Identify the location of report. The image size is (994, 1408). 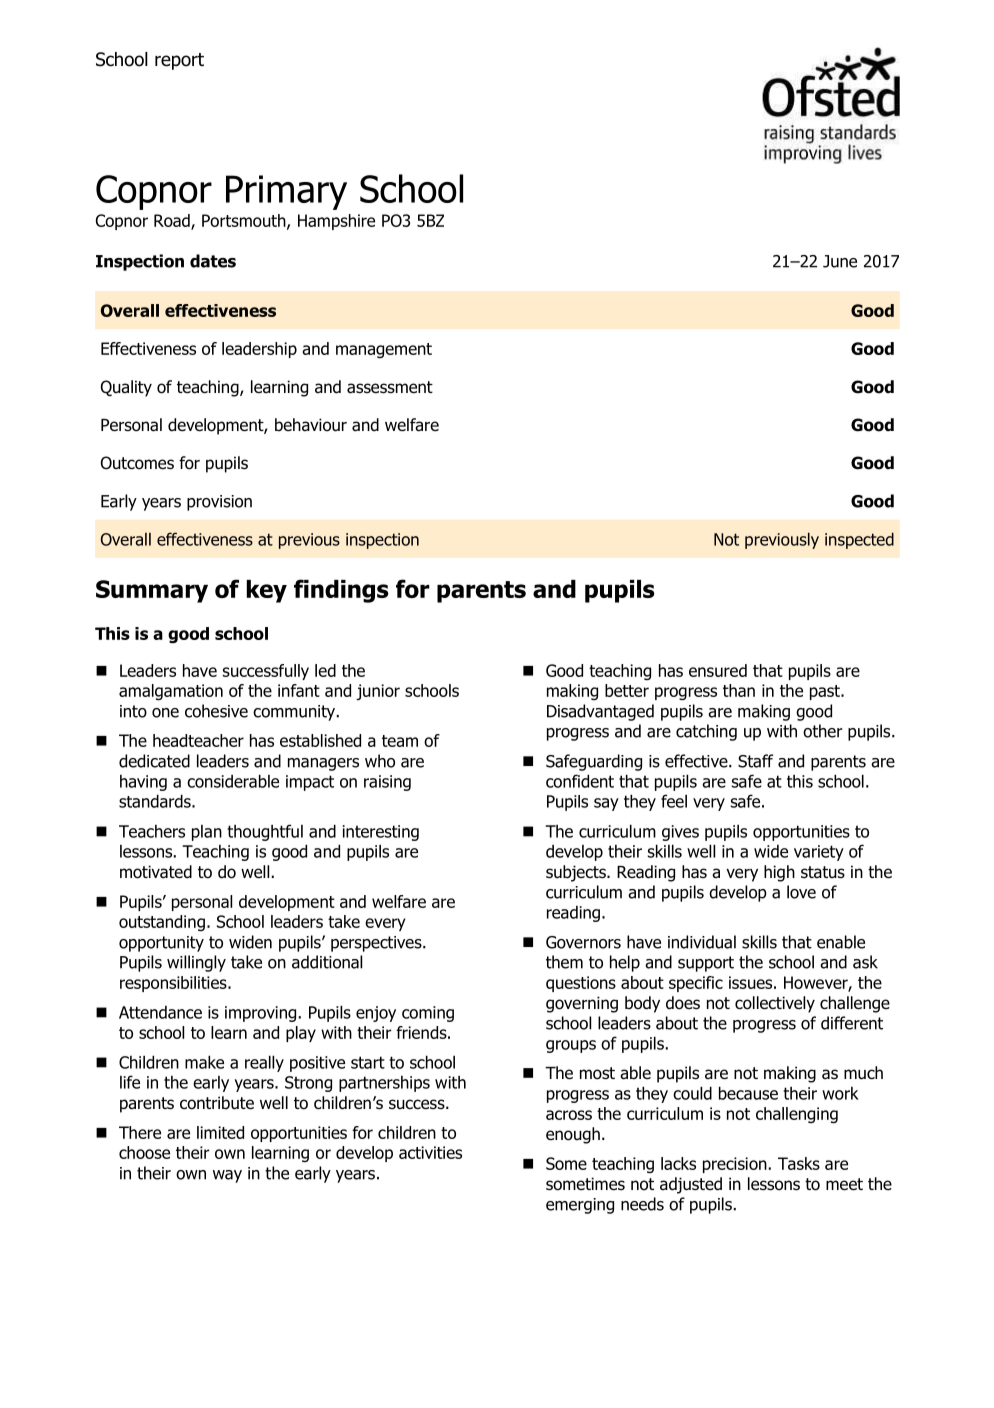
(179, 61).
